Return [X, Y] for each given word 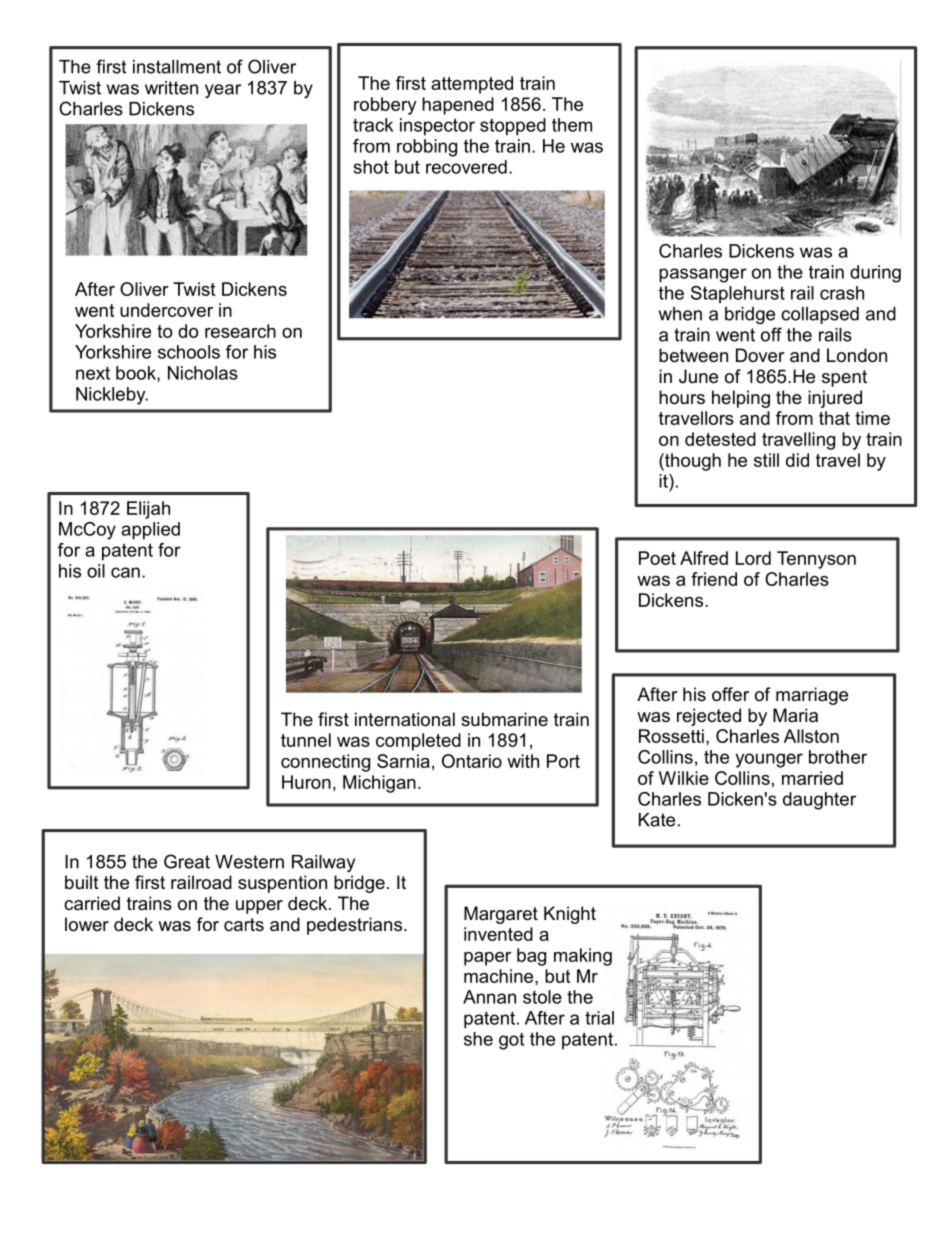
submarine [504, 719]
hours [682, 397]
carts [244, 924]
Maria [795, 715]
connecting [325, 763]
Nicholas [203, 373]
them [572, 125]
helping [741, 399]
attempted [472, 85]
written [171, 88]
